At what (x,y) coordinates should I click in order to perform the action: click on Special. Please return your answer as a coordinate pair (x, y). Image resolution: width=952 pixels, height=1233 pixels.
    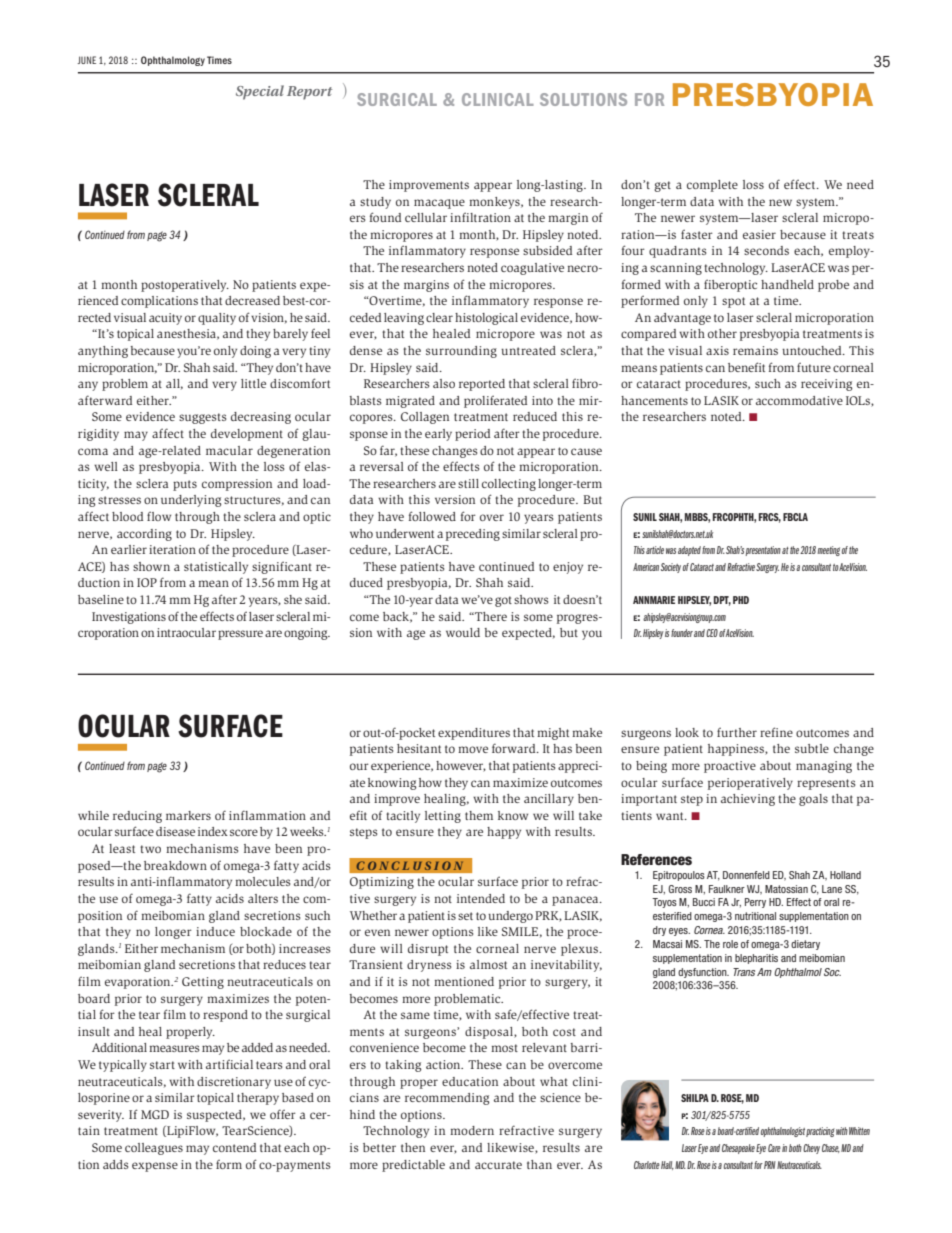
    Looking at the image, I should click on (260, 92).
